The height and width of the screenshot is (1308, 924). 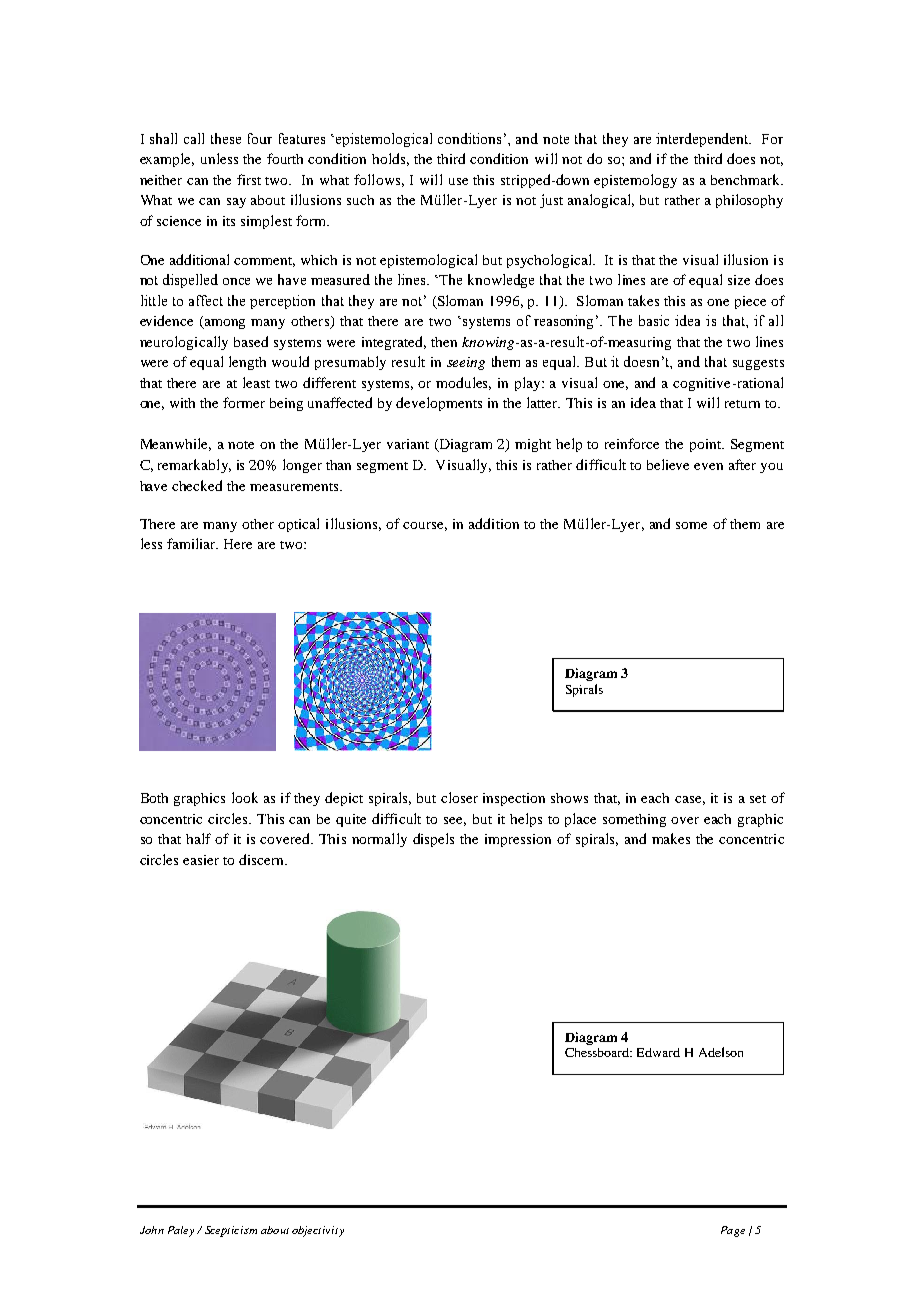 What do you see at coordinates (201, 860) in the screenshot?
I see `easier` at bounding box center [201, 860].
